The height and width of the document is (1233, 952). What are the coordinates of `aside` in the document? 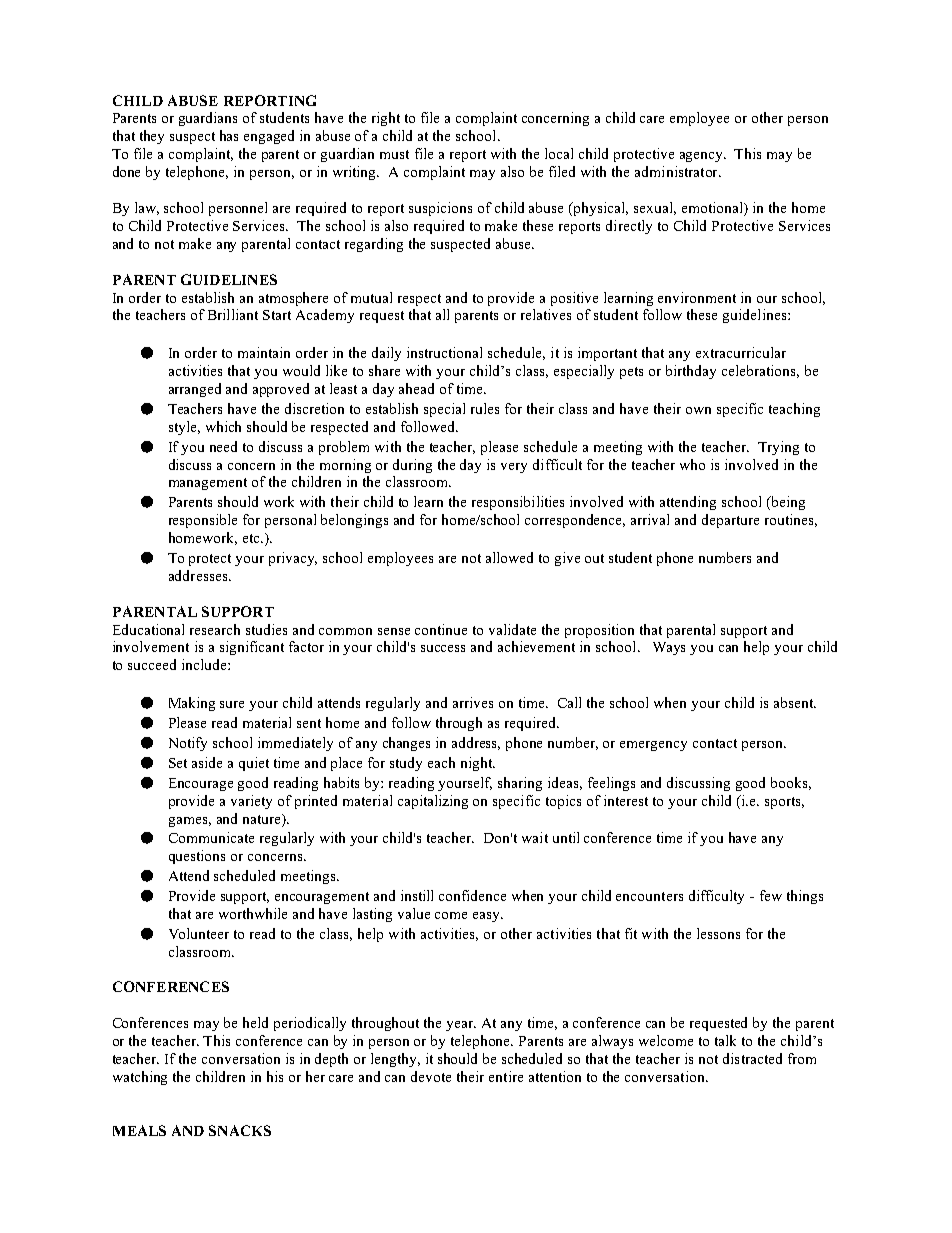 It's located at (207, 762).
